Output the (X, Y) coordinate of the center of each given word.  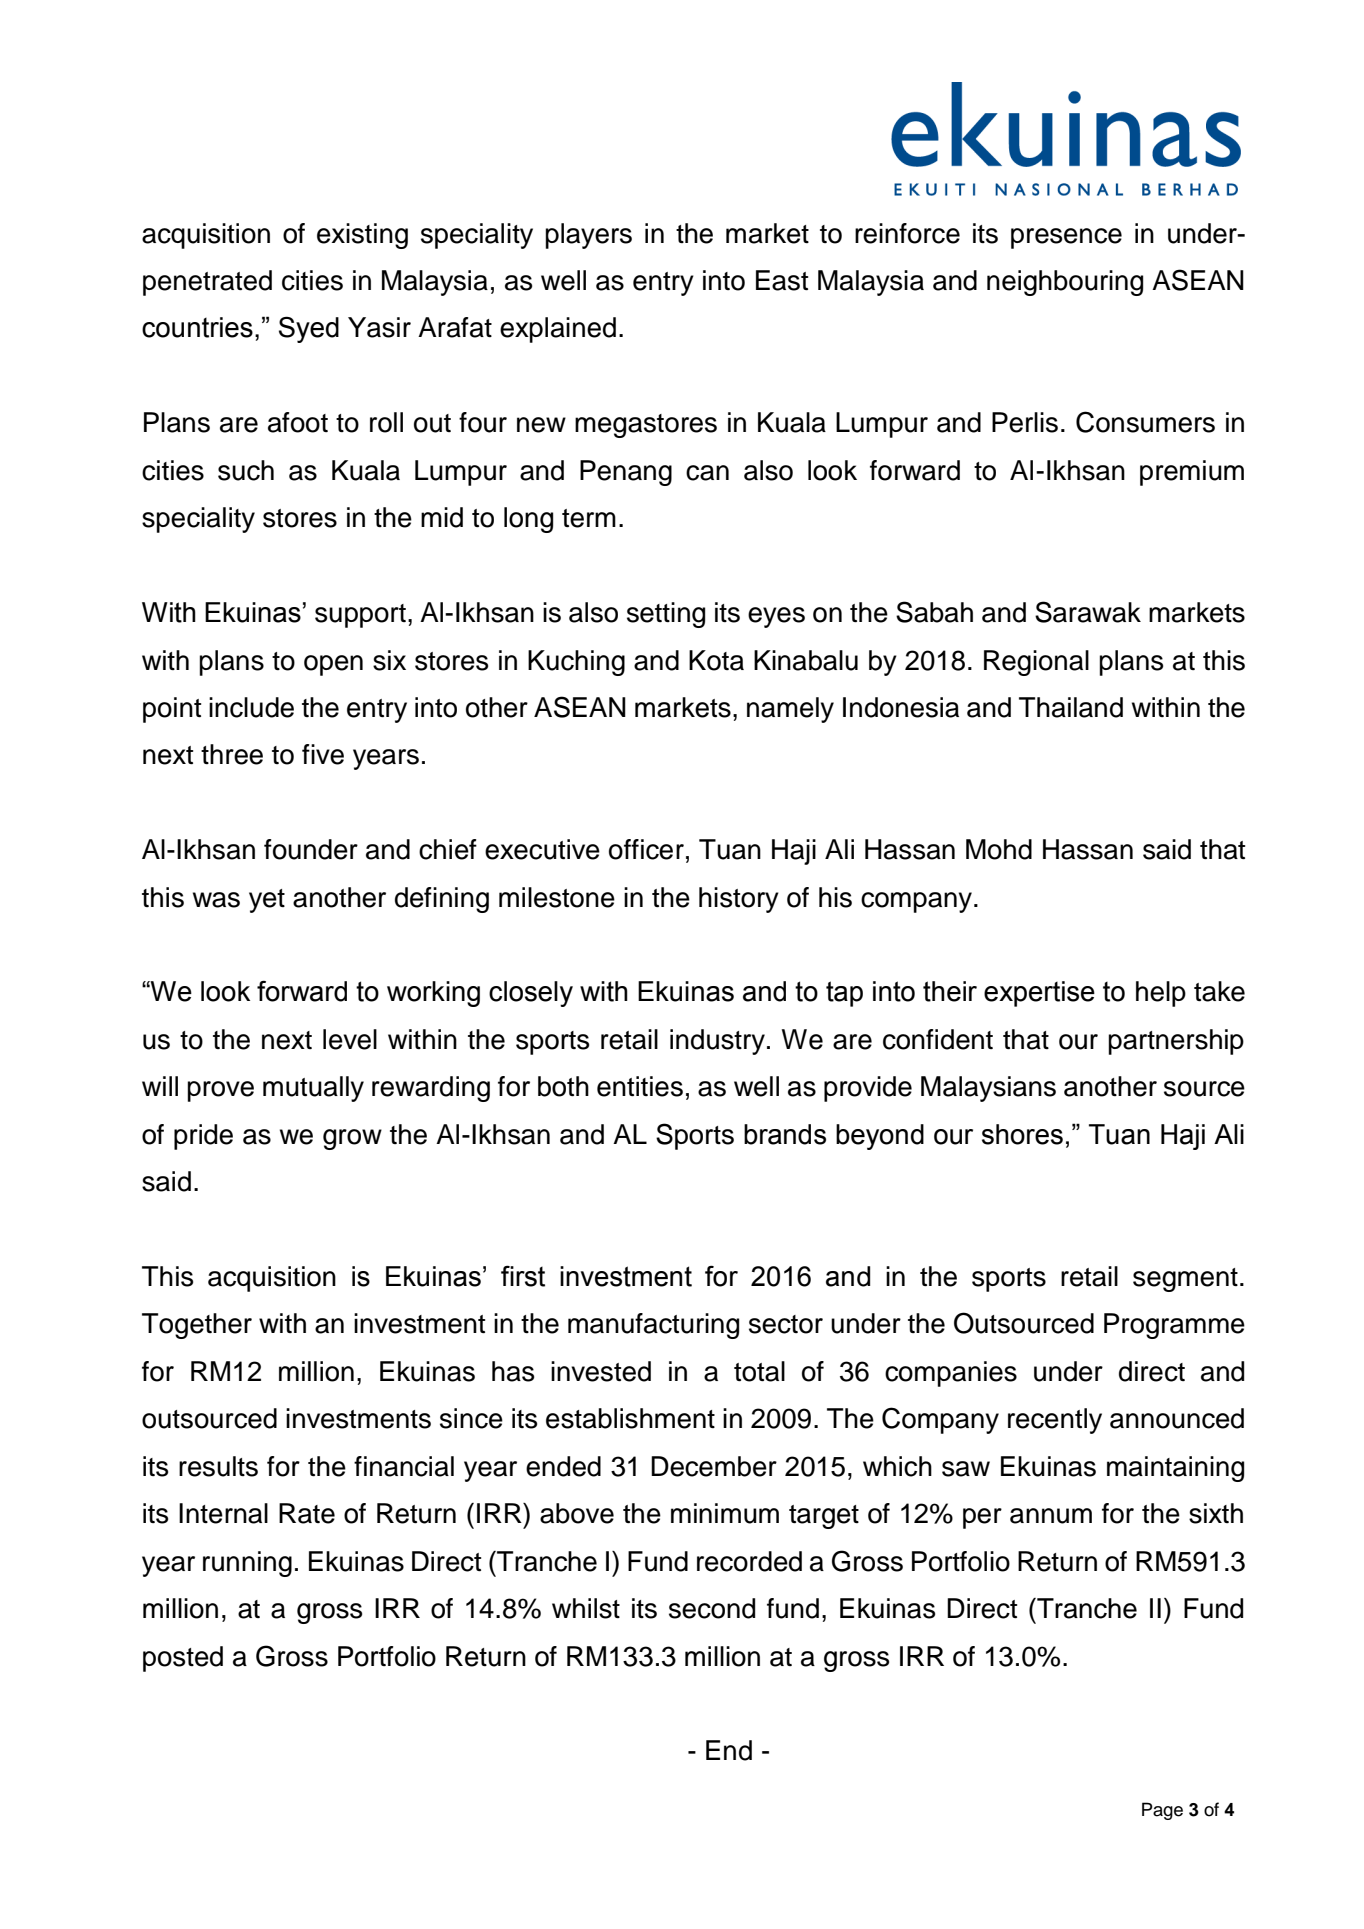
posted (183, 1659)
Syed (309, 329)
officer (646, 849)
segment (1185, 1280)
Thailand (1071, 707)
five (323, 754)
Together (197, 1326)
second (712, 1608)
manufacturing (653, 1326)
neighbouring (1065, 283)
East (782, 280)
